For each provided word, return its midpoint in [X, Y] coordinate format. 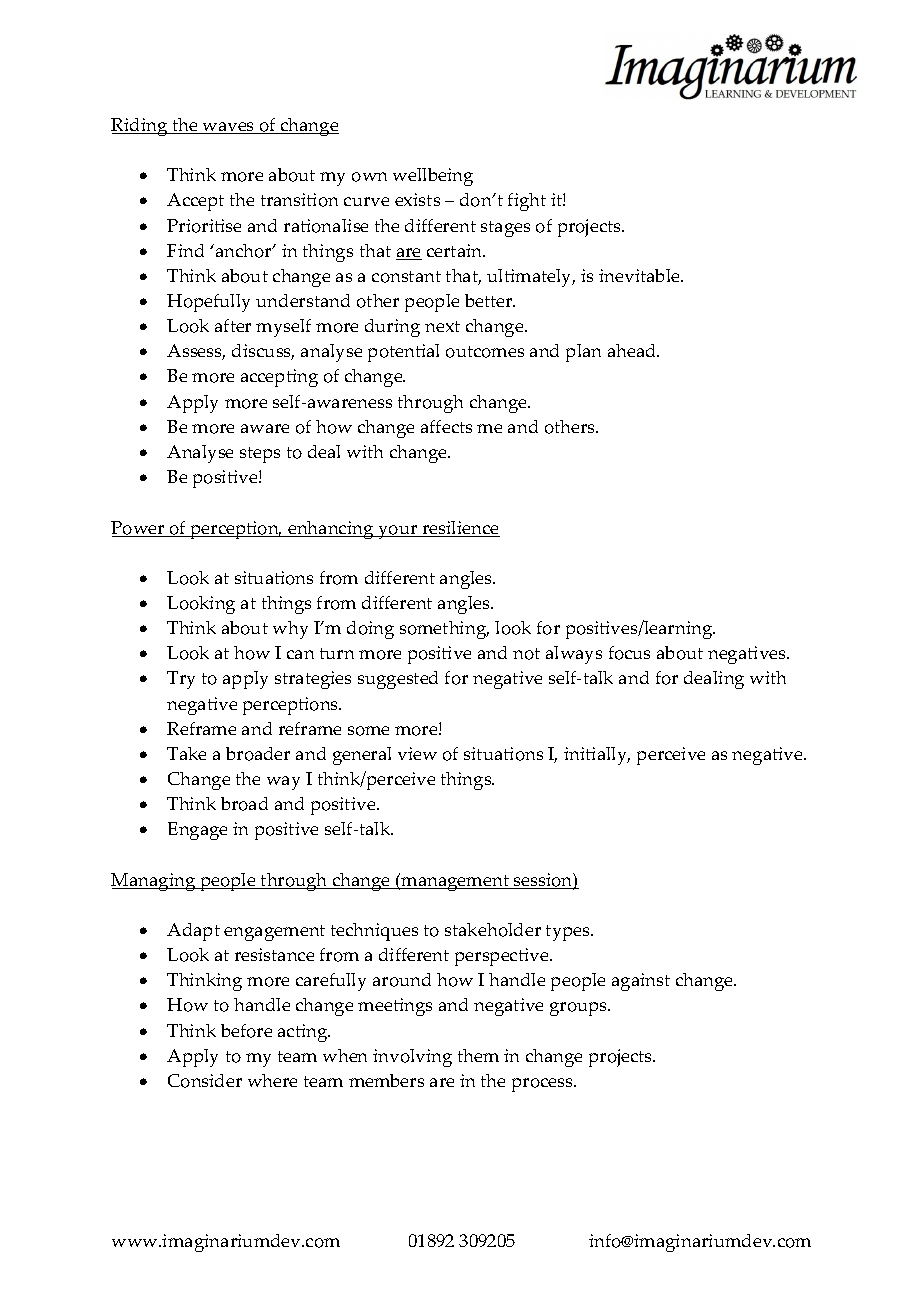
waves [228, 128]
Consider [205, 1081]
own [369, 177]
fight [527, 202]
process [543, 1085]
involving [412, 1058]
